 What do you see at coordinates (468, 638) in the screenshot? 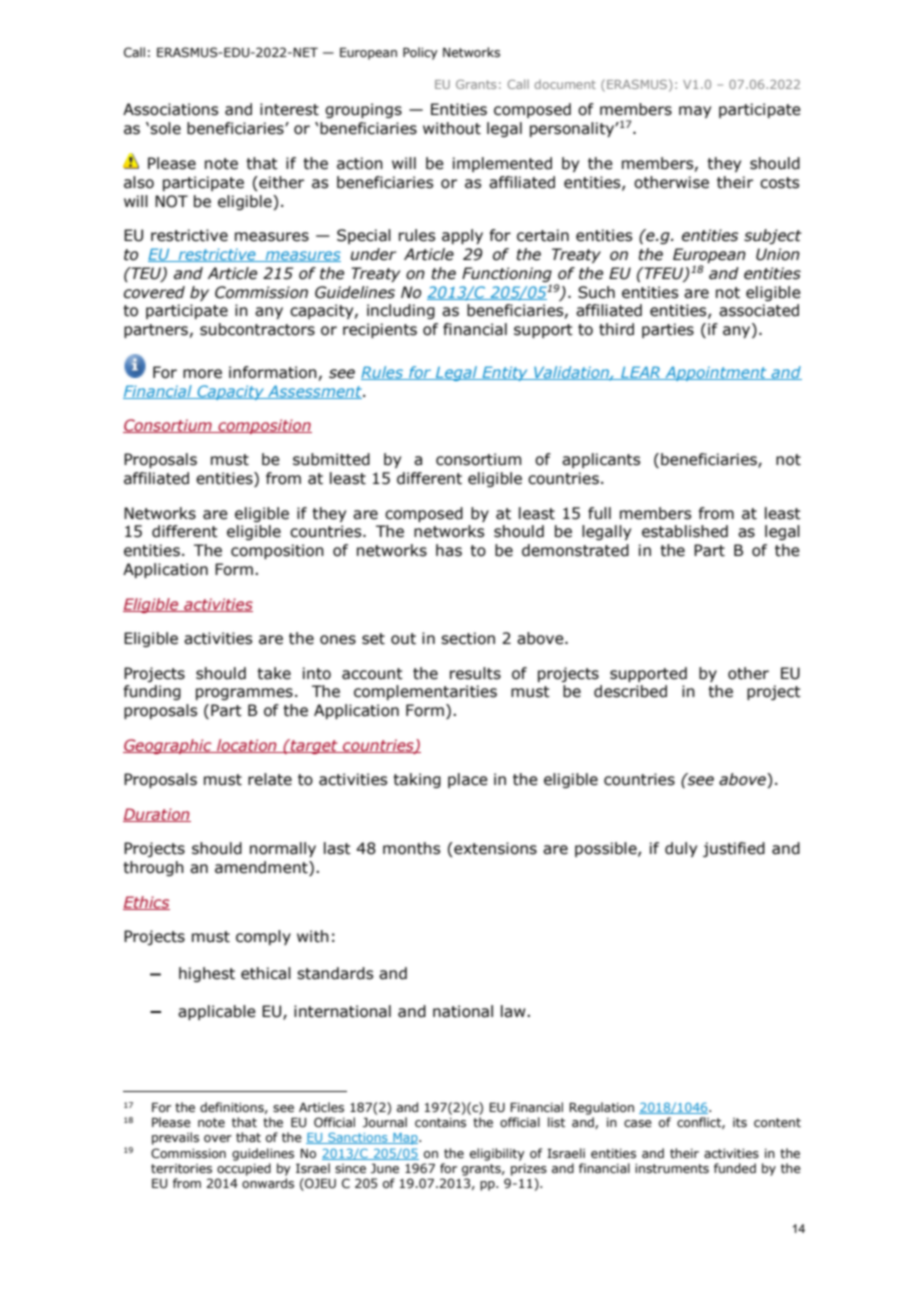
I see `section` at bounding box center [468, 638].
